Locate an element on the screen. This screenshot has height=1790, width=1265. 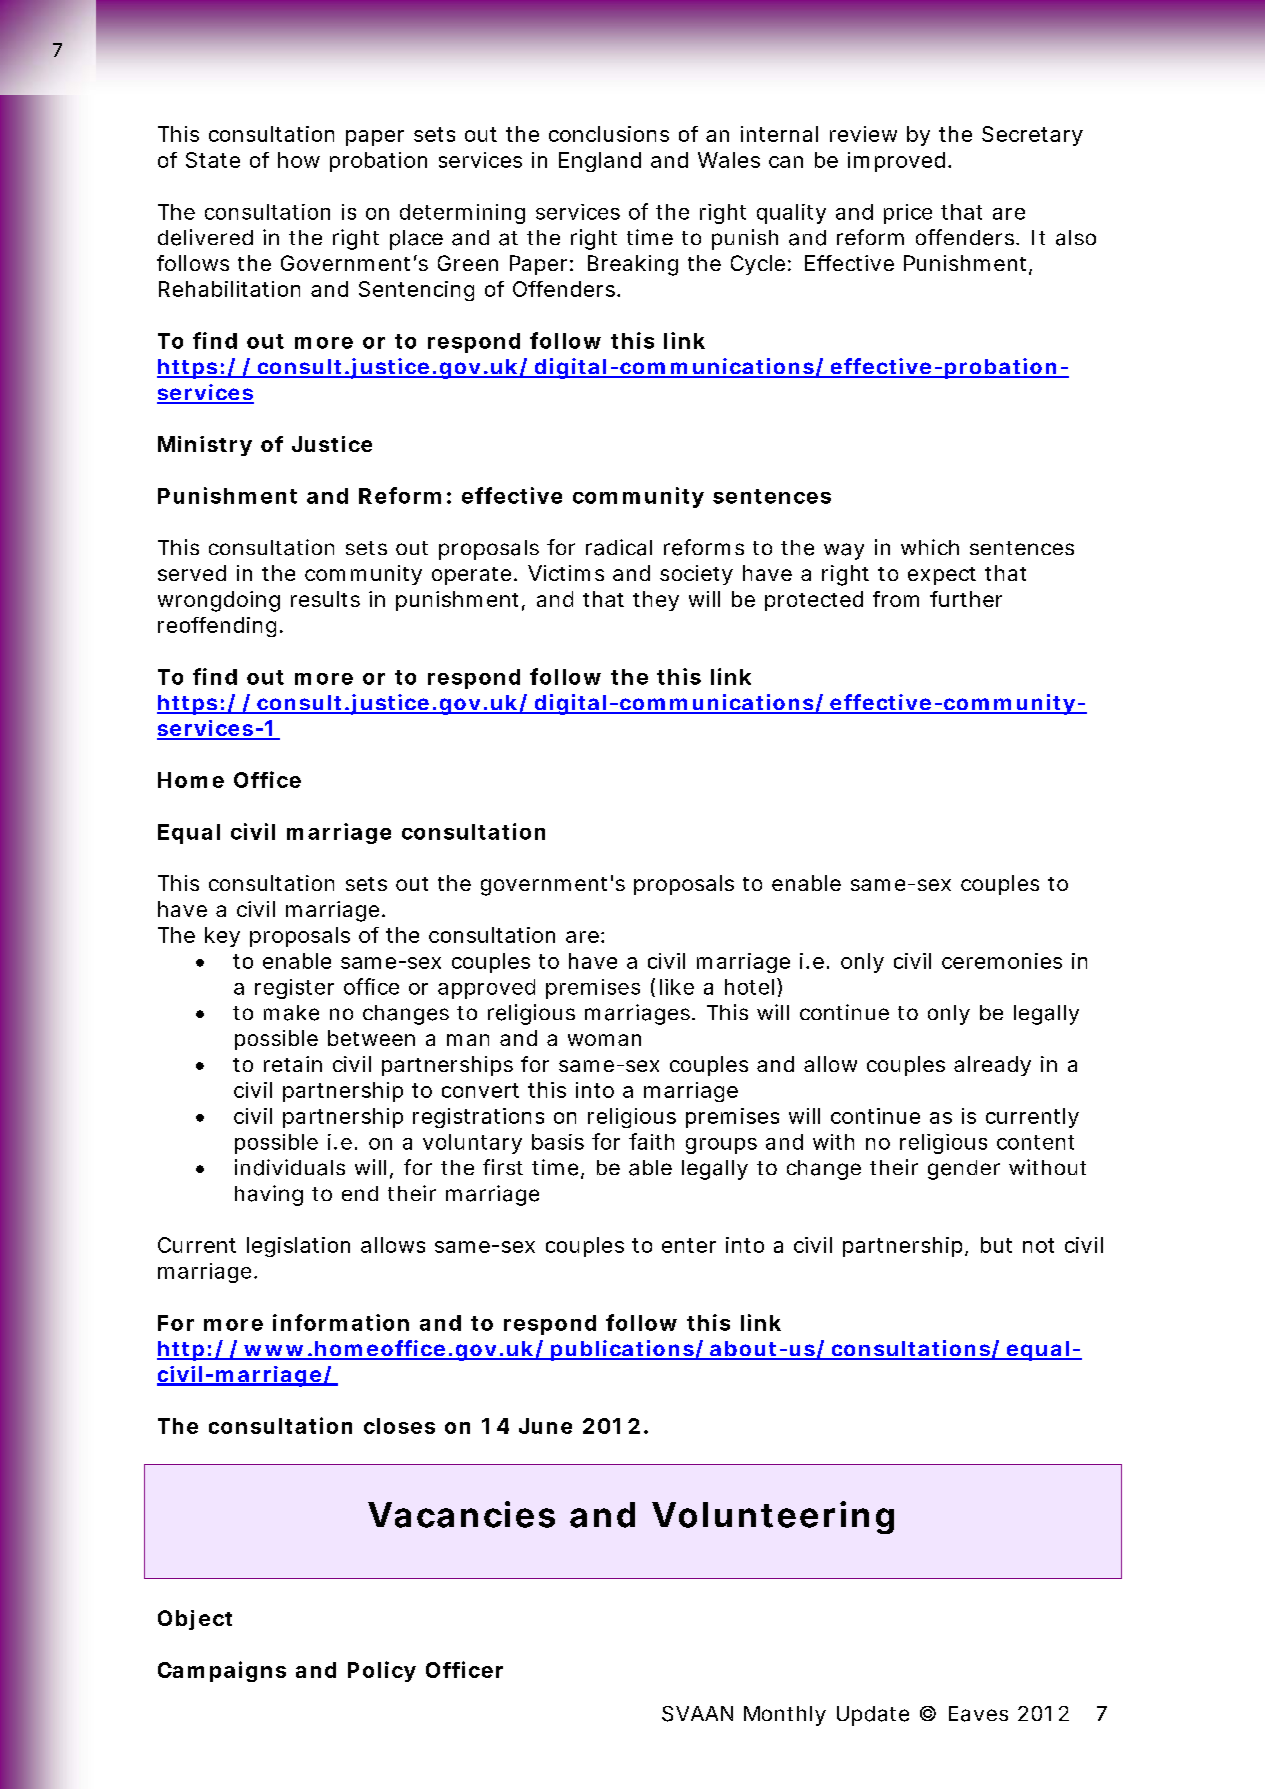
they is located at coordinates (656, 601).
